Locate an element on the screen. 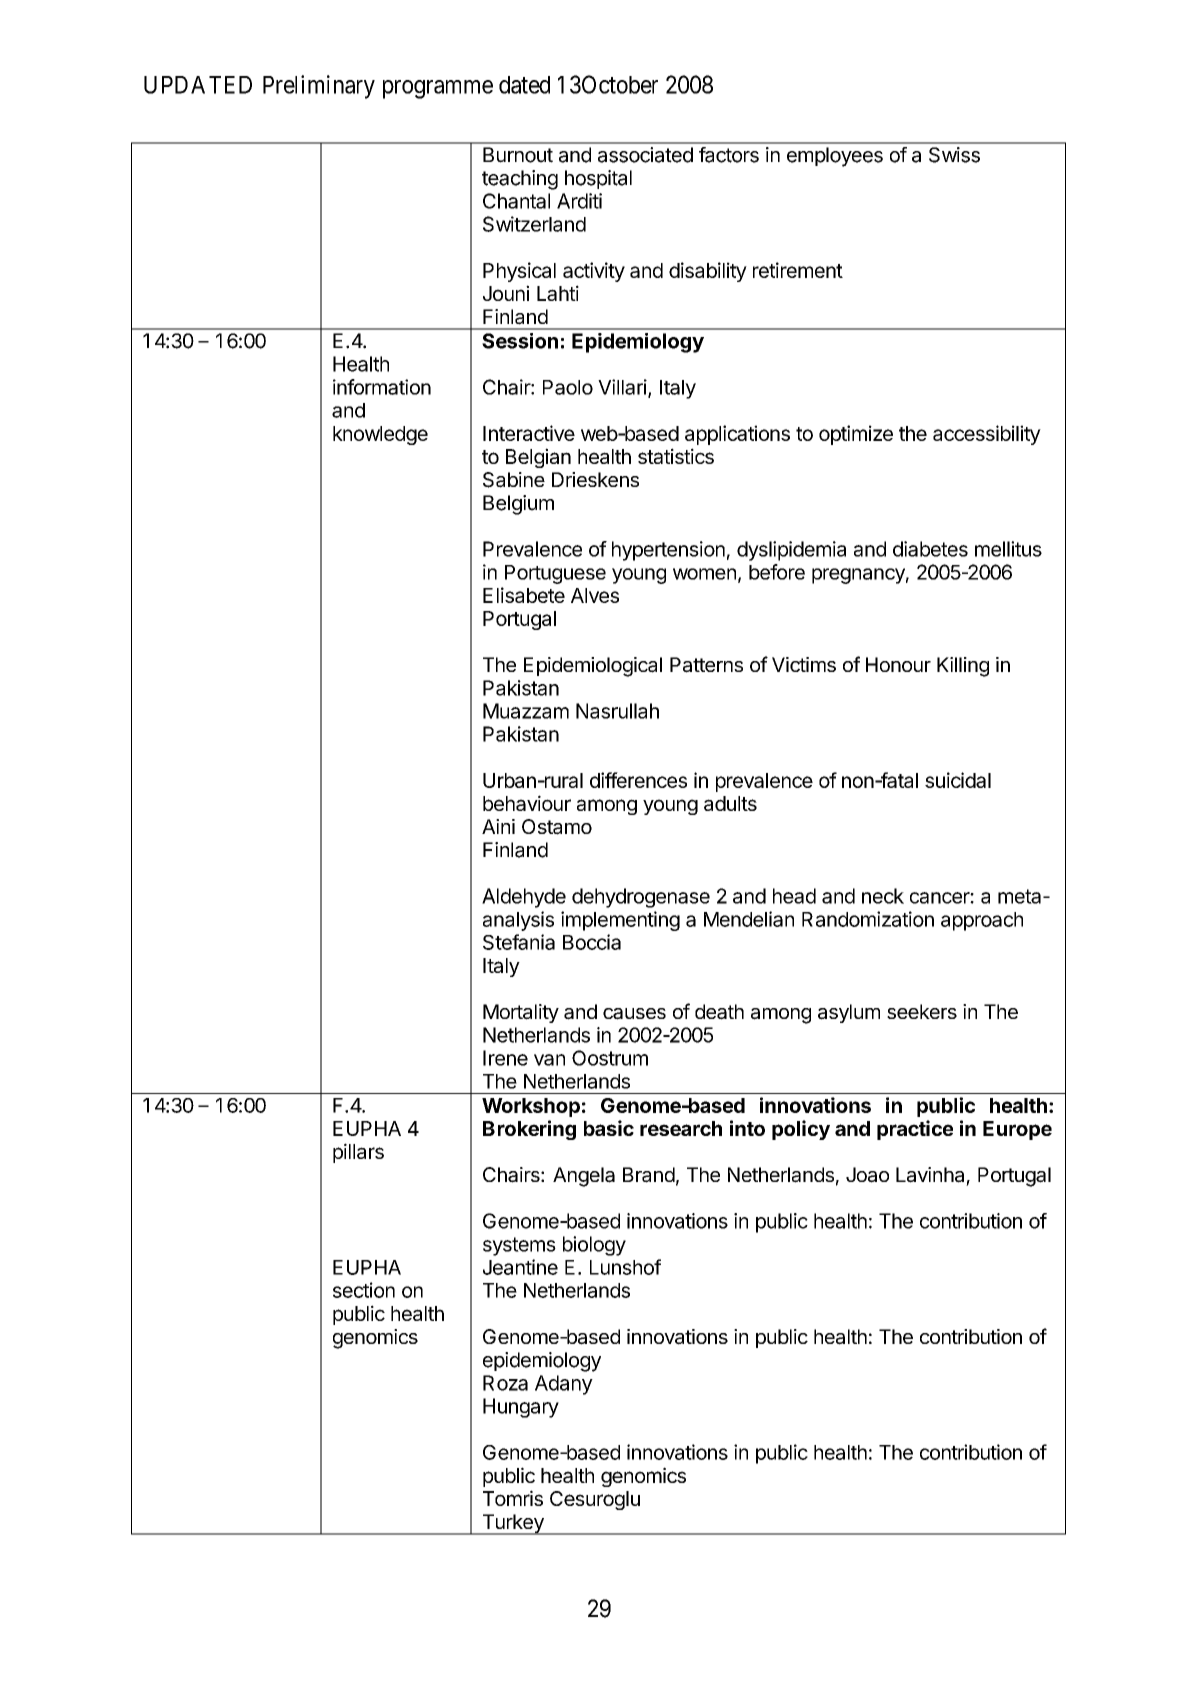  accessibility is located at coordinates (987, 435).
